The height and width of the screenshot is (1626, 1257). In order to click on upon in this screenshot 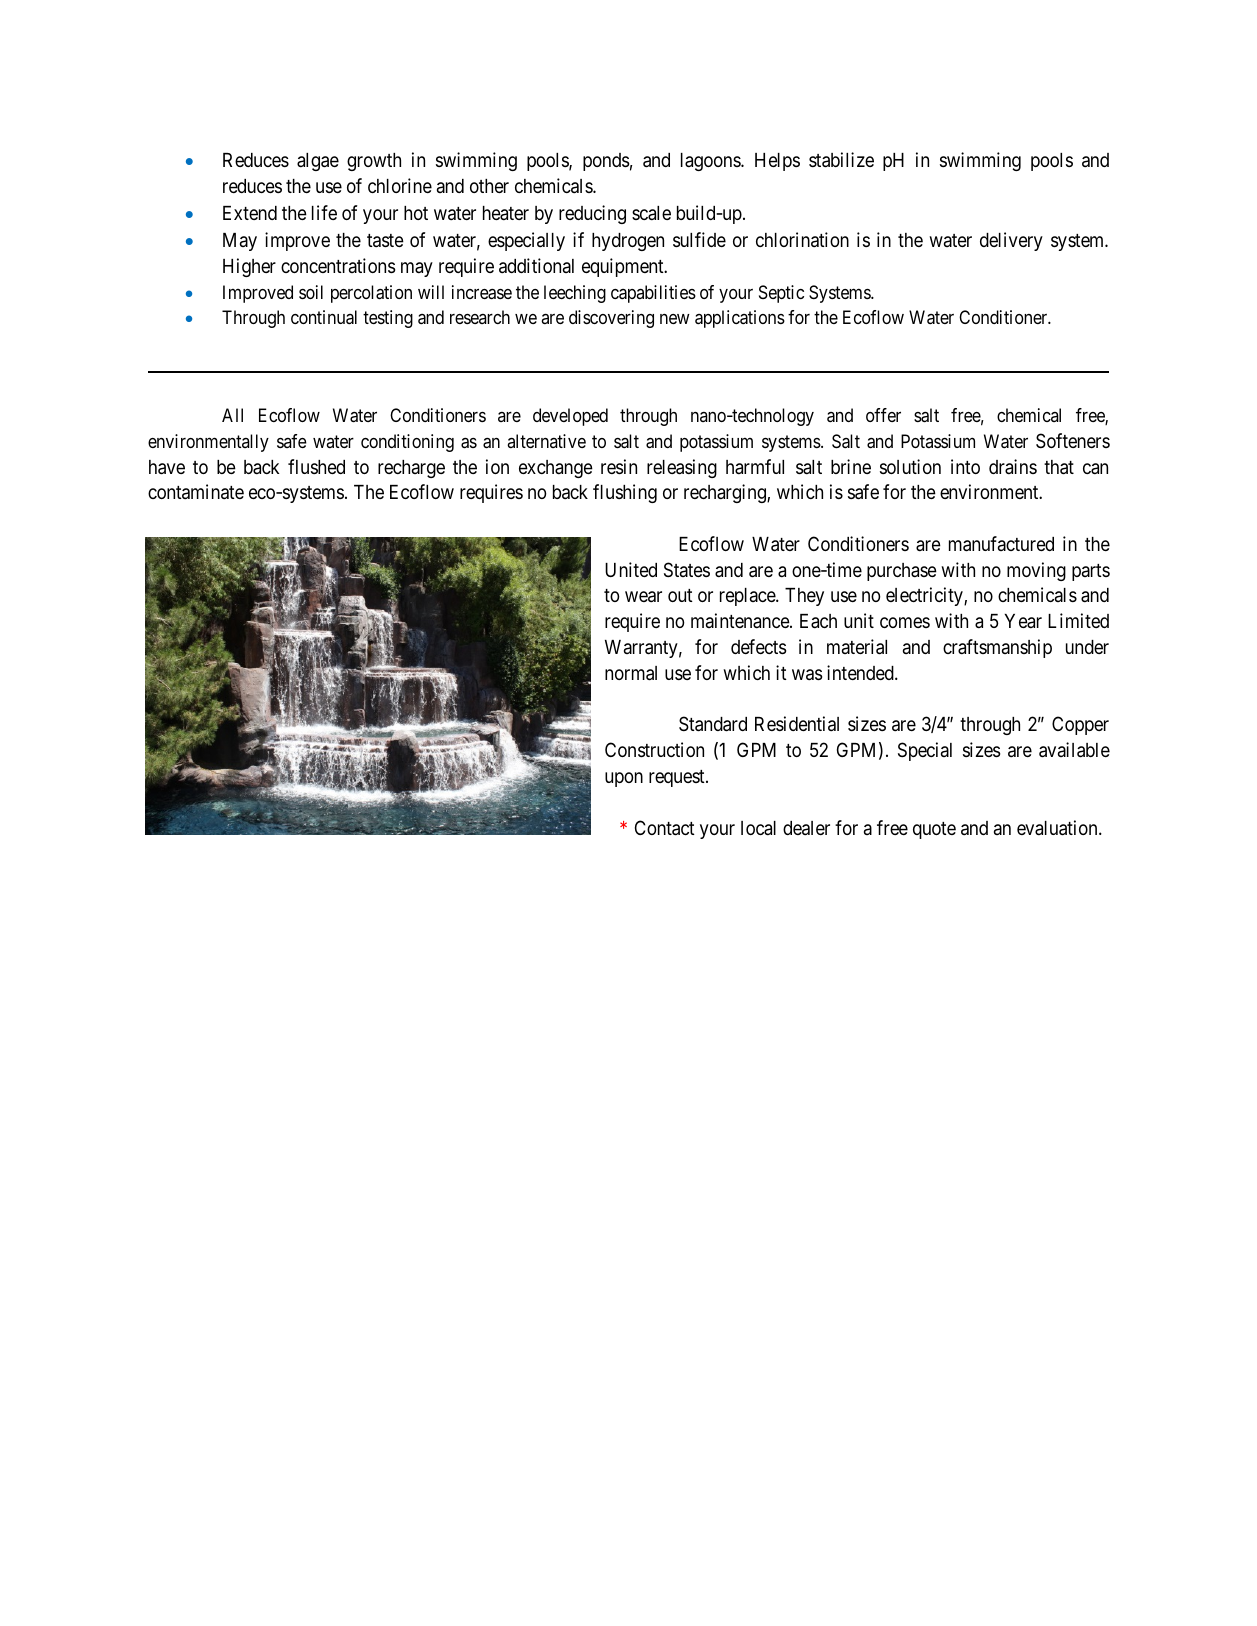, I will do `click(624, 779)`.
